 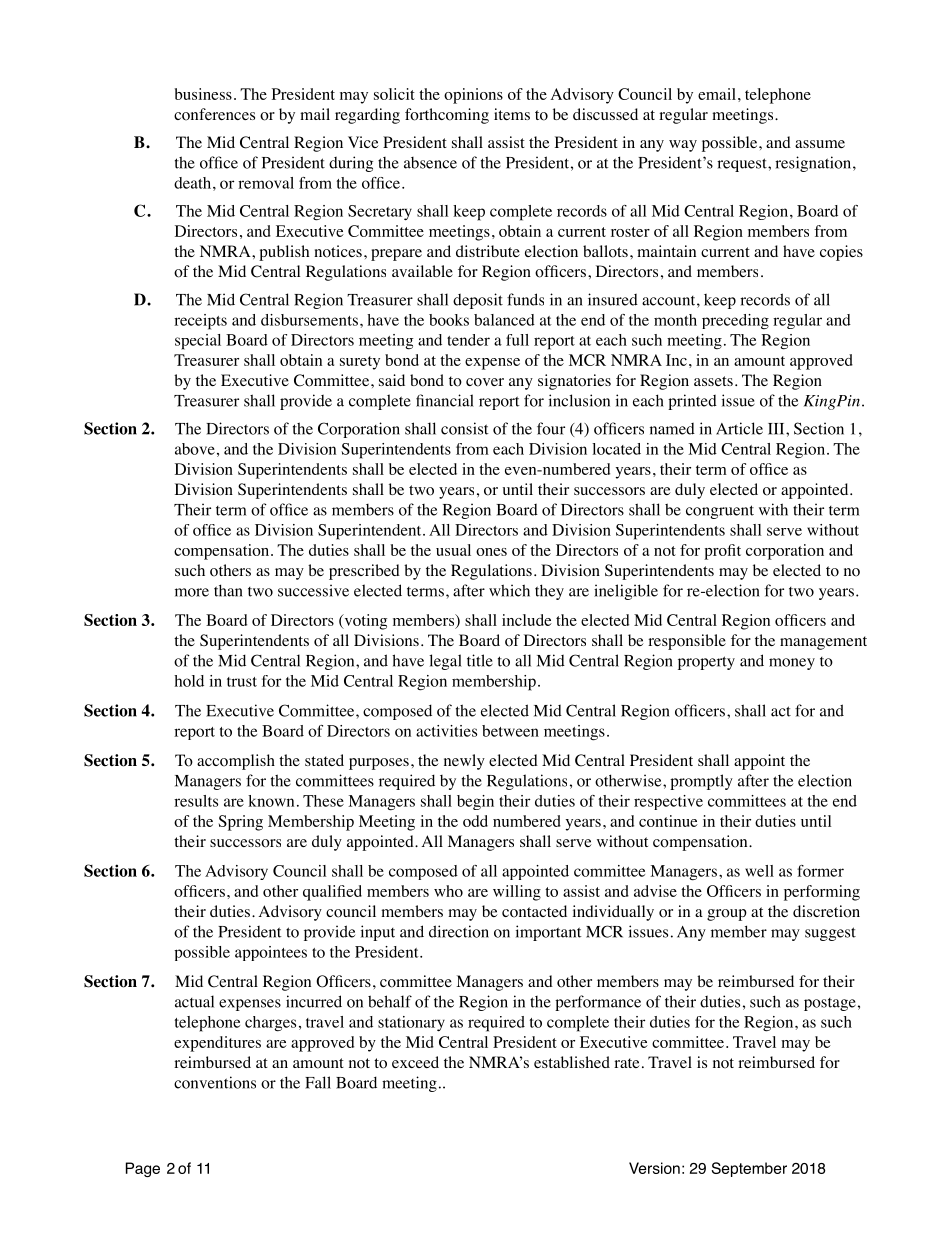 I want to click on include, so click(x=527, y=620).
